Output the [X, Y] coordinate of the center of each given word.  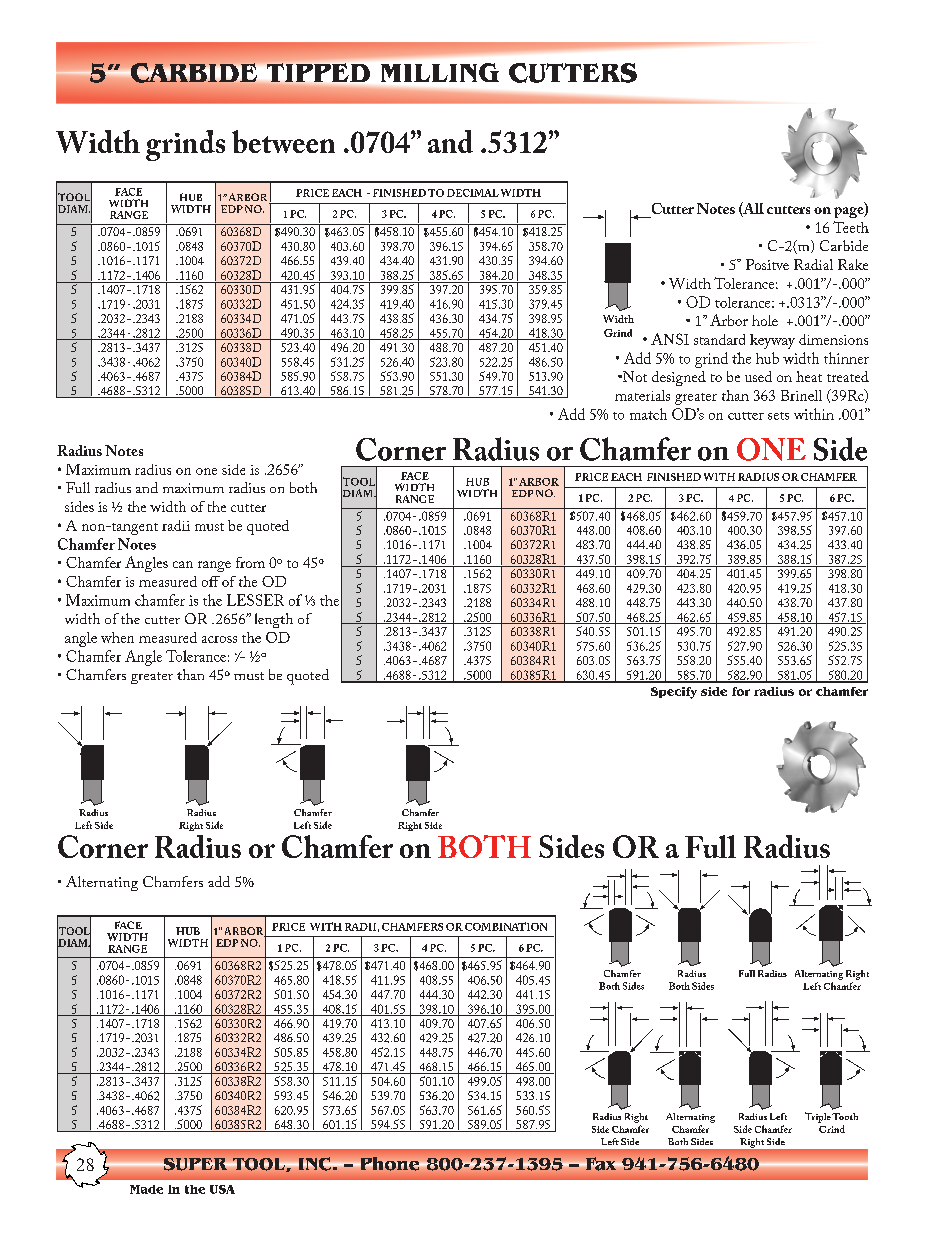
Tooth [845, 1116]
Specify [674, 693]
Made [146, 1189]
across [219, 639]
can [183, 564]
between [283, 141]
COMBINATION [506, 926]
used [758, 376]
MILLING [440, 72]
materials [642, 395]
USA [222, 1189]
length [274, 620]
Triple [818, 1117]
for [741, 691]
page [850, 212]
